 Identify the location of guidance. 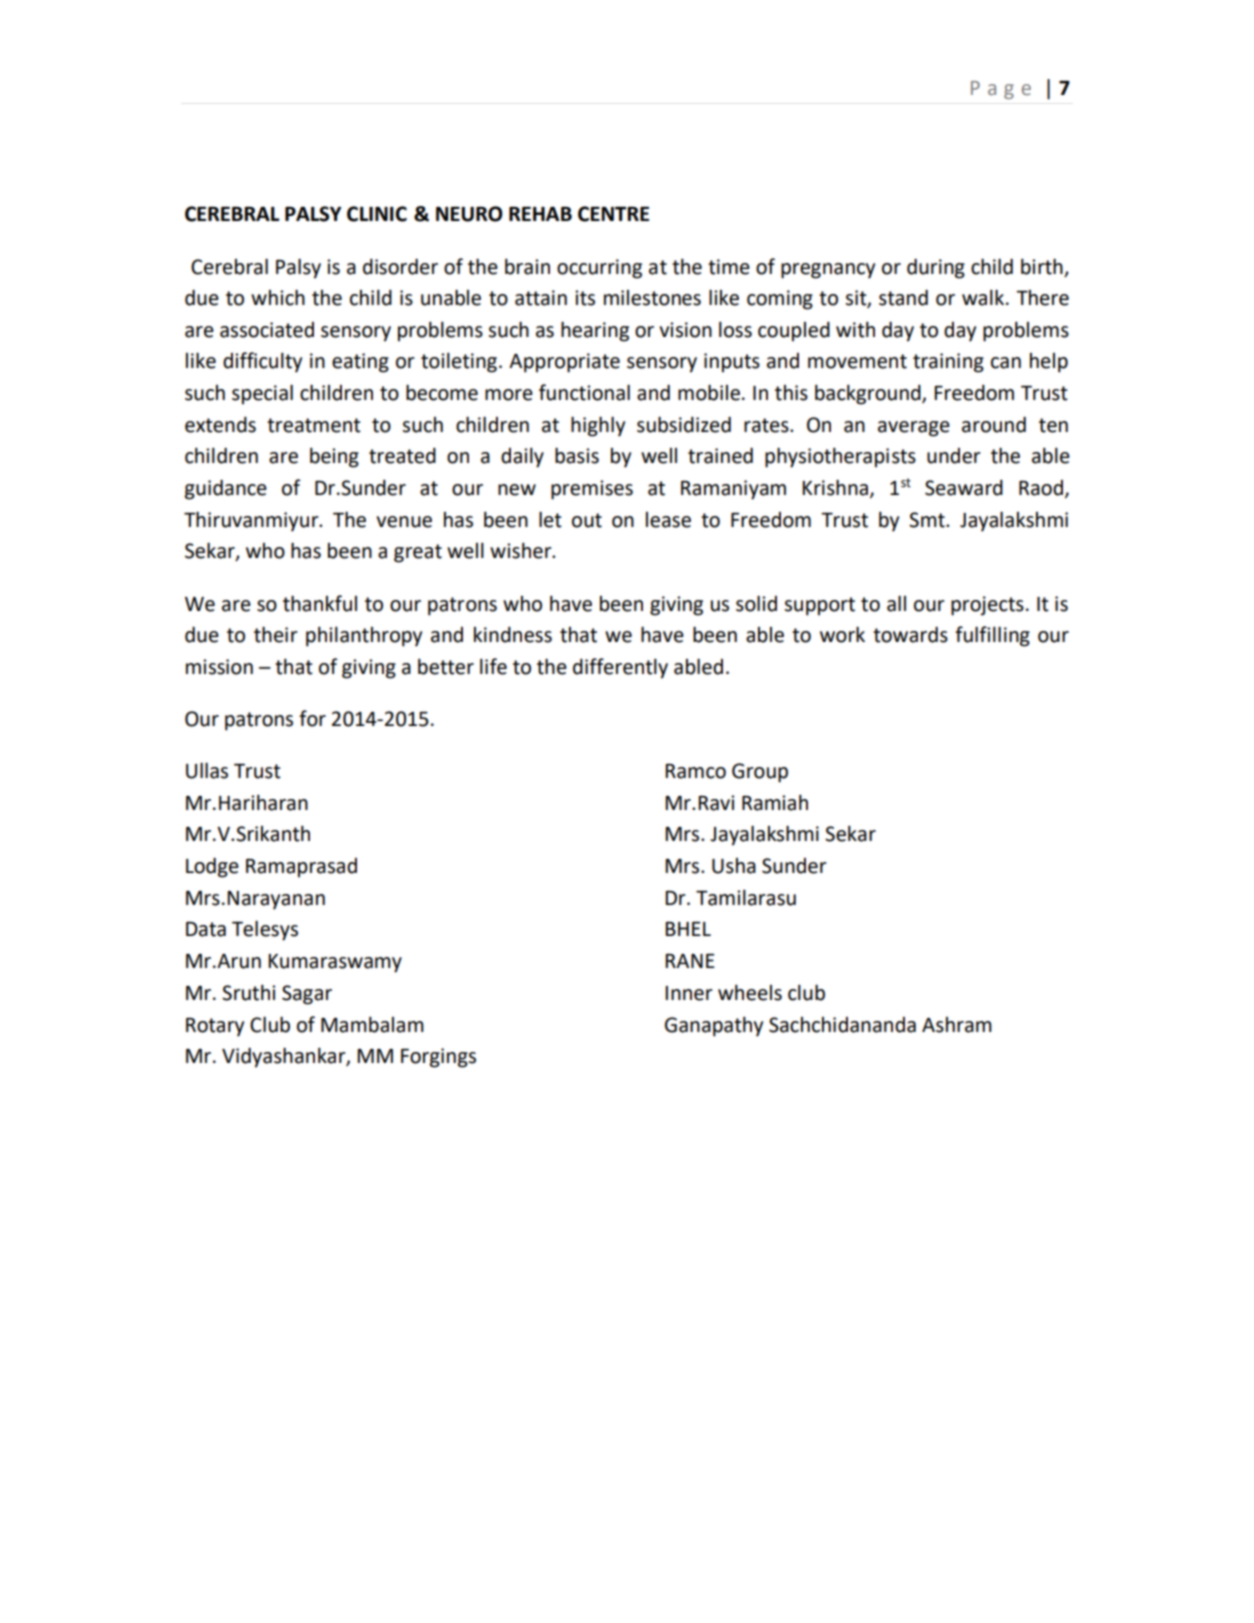
(226, 489).
